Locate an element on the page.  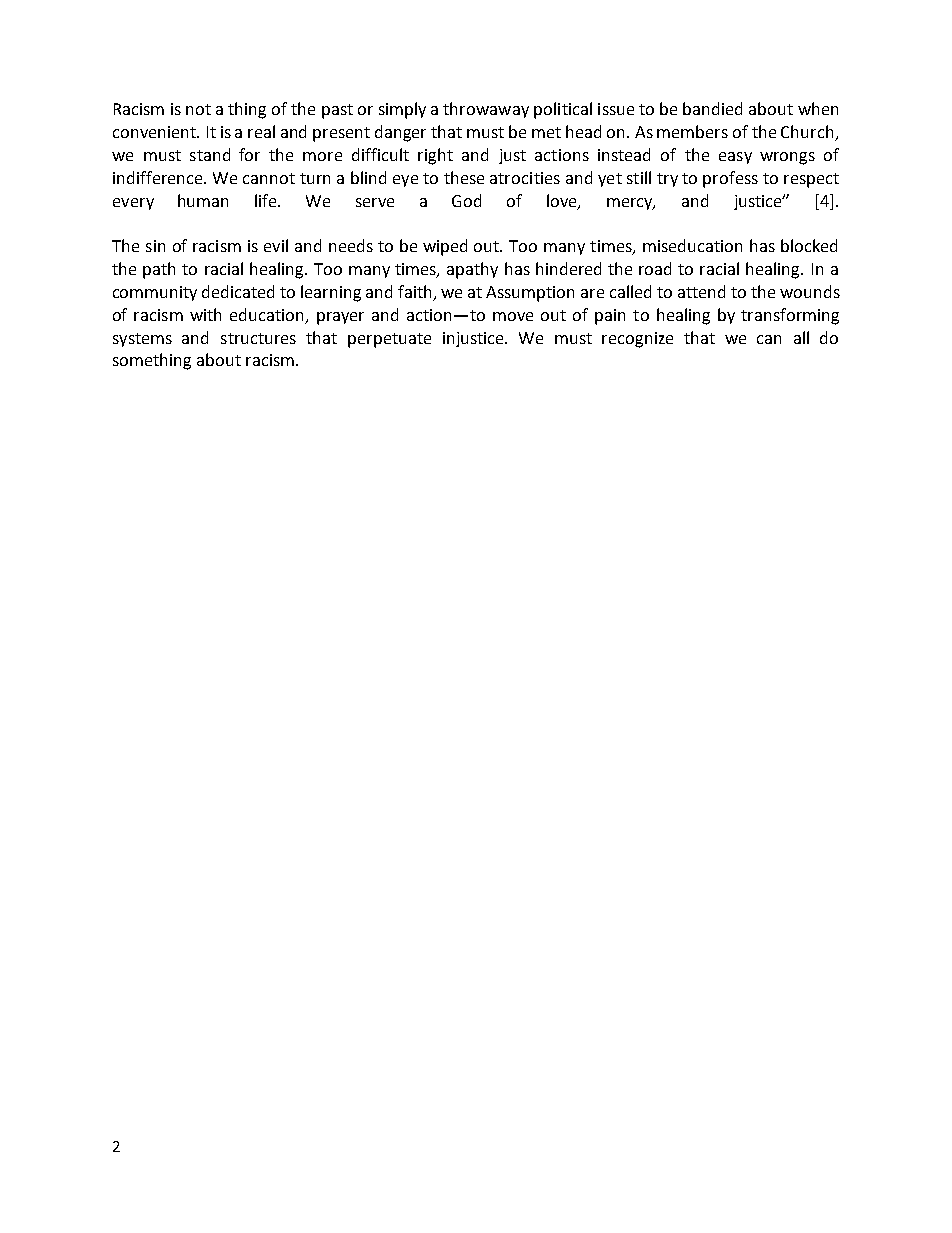
throwaway is located at coordinates (486, 110).
